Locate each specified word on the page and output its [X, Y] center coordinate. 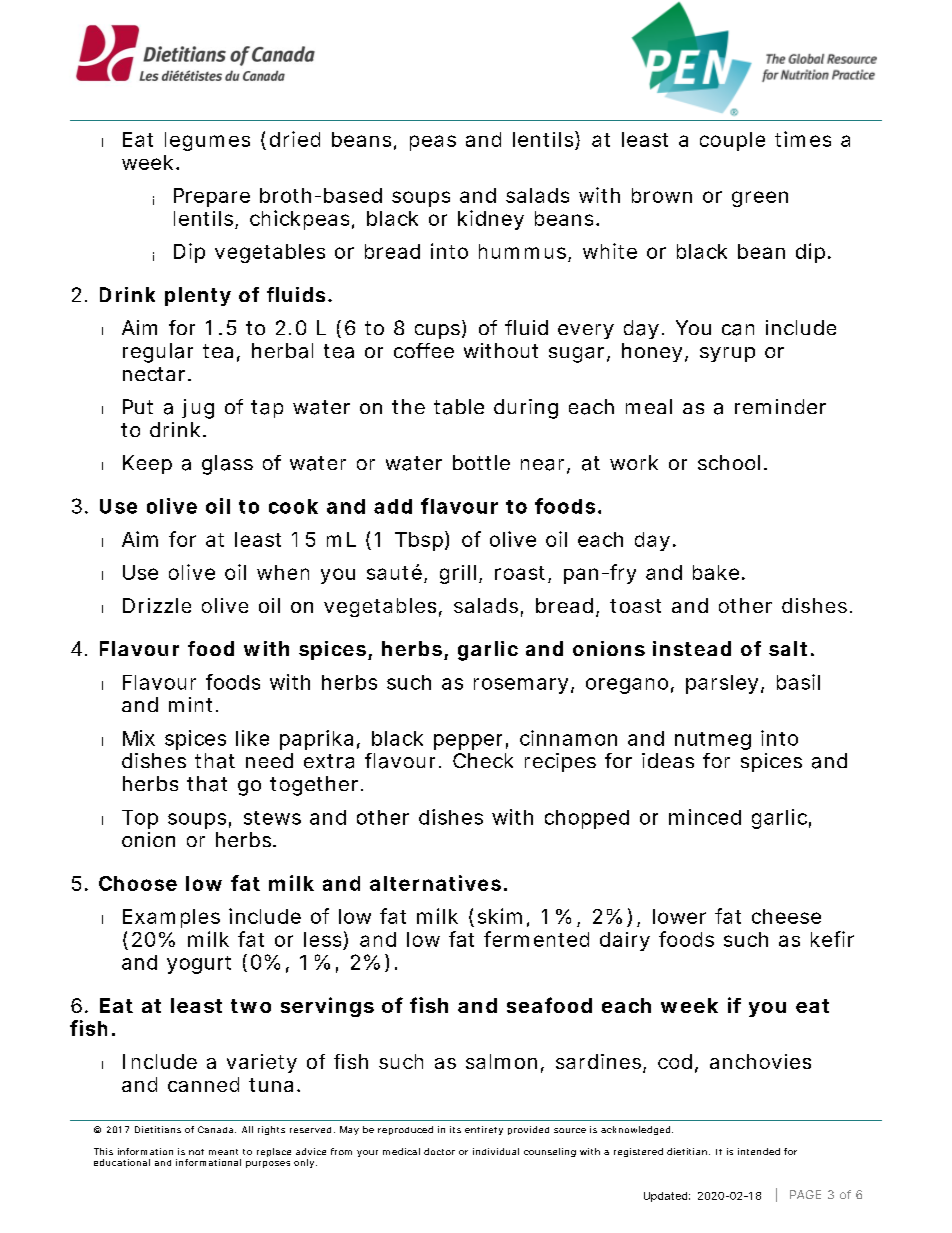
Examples [171, 918]
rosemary [521, 686]
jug [198, 409]
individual [496, 1151]
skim [500, 916]
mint [190, 704]
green [760, 199]
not [196, 1152]
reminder [780, 406]
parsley [722, 684]
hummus [524, 253]
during [526, 409]
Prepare [212, 197]
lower [679, 916]
